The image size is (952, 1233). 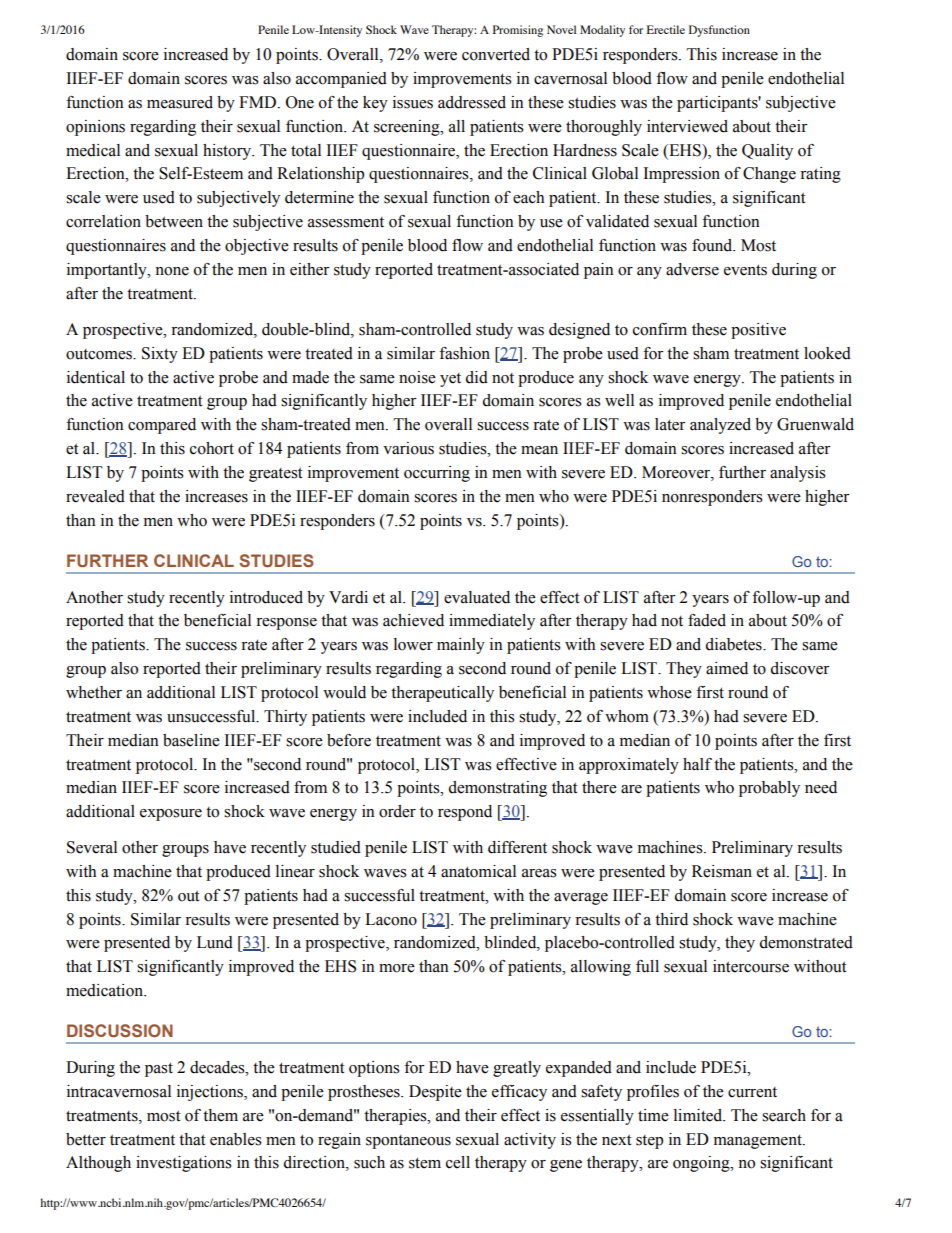 What do you see at coordinates (180, 102) in the document?
I see `measured` at bounding box center [180, 102].
